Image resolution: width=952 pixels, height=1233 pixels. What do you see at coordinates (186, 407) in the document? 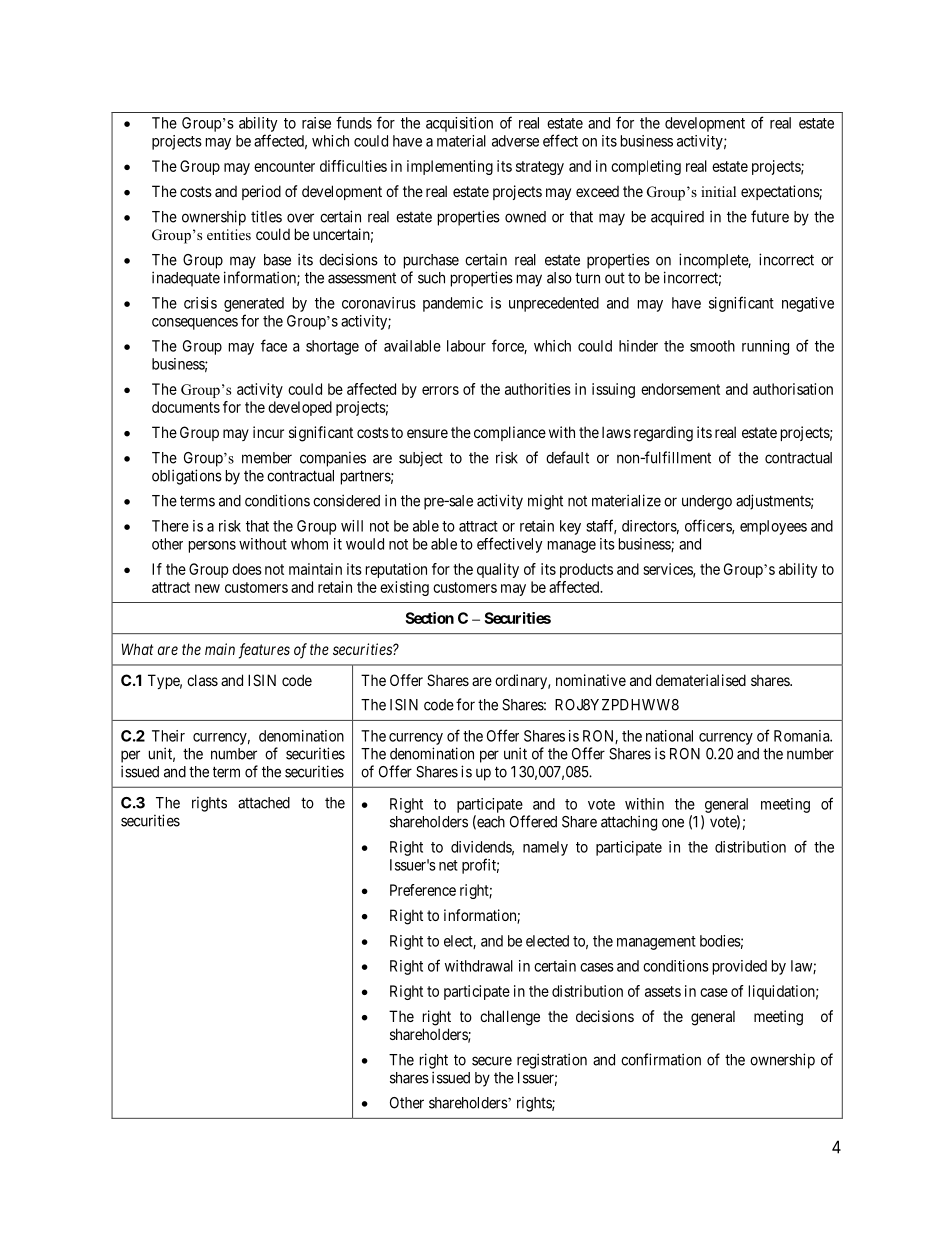
I see `documents` at bounding box center [186, 407].
